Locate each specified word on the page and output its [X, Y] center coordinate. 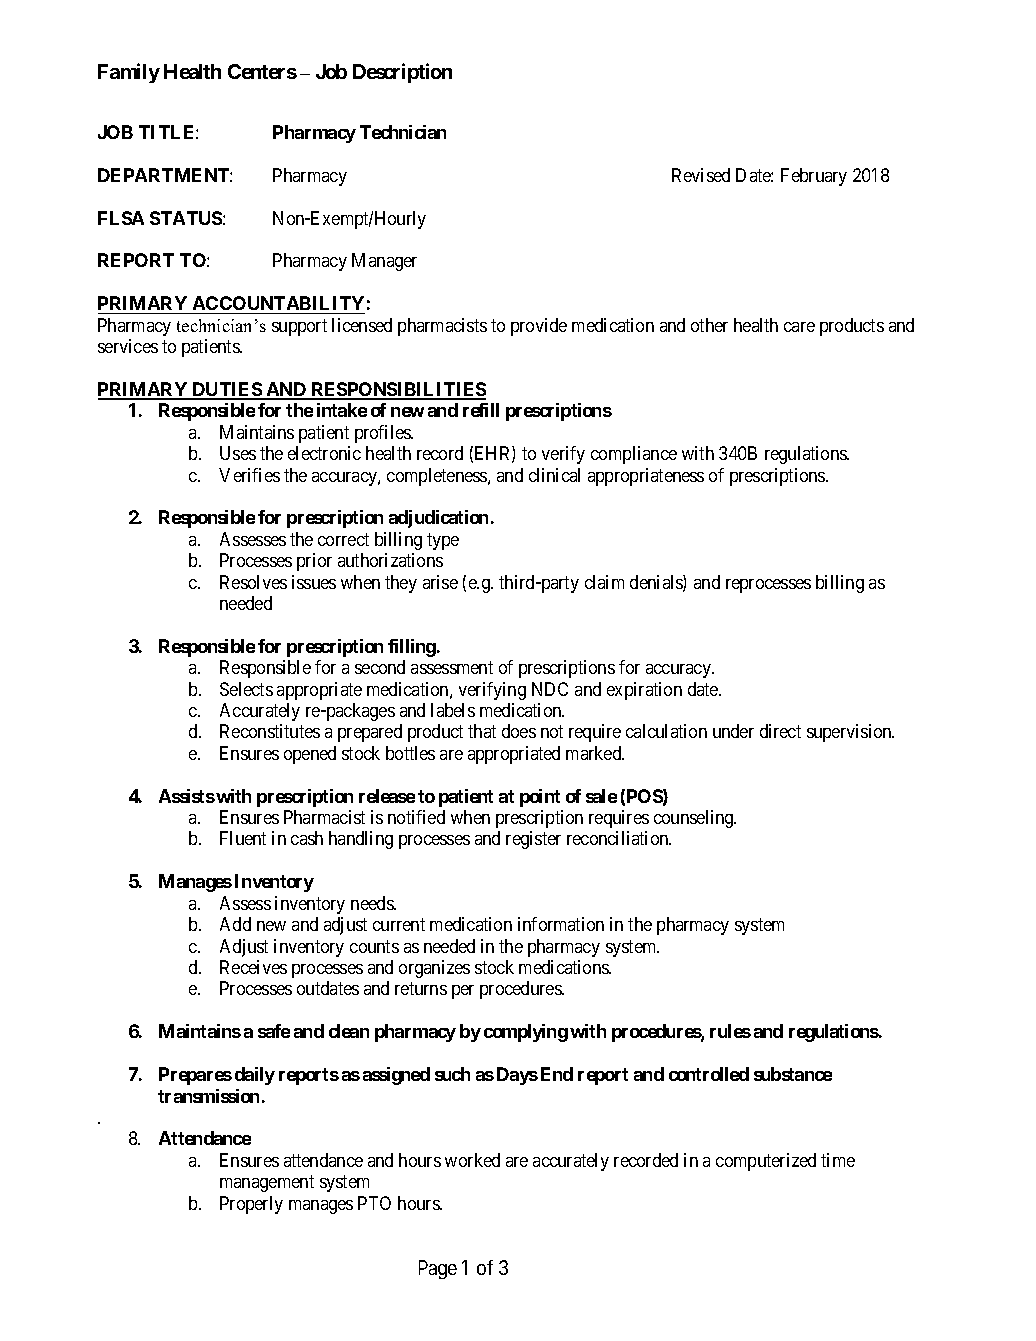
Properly [251, 1205]
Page [438, 1269]
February [814, 177]
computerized [766, 1162]
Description [402, 73]
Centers [262, 71]
